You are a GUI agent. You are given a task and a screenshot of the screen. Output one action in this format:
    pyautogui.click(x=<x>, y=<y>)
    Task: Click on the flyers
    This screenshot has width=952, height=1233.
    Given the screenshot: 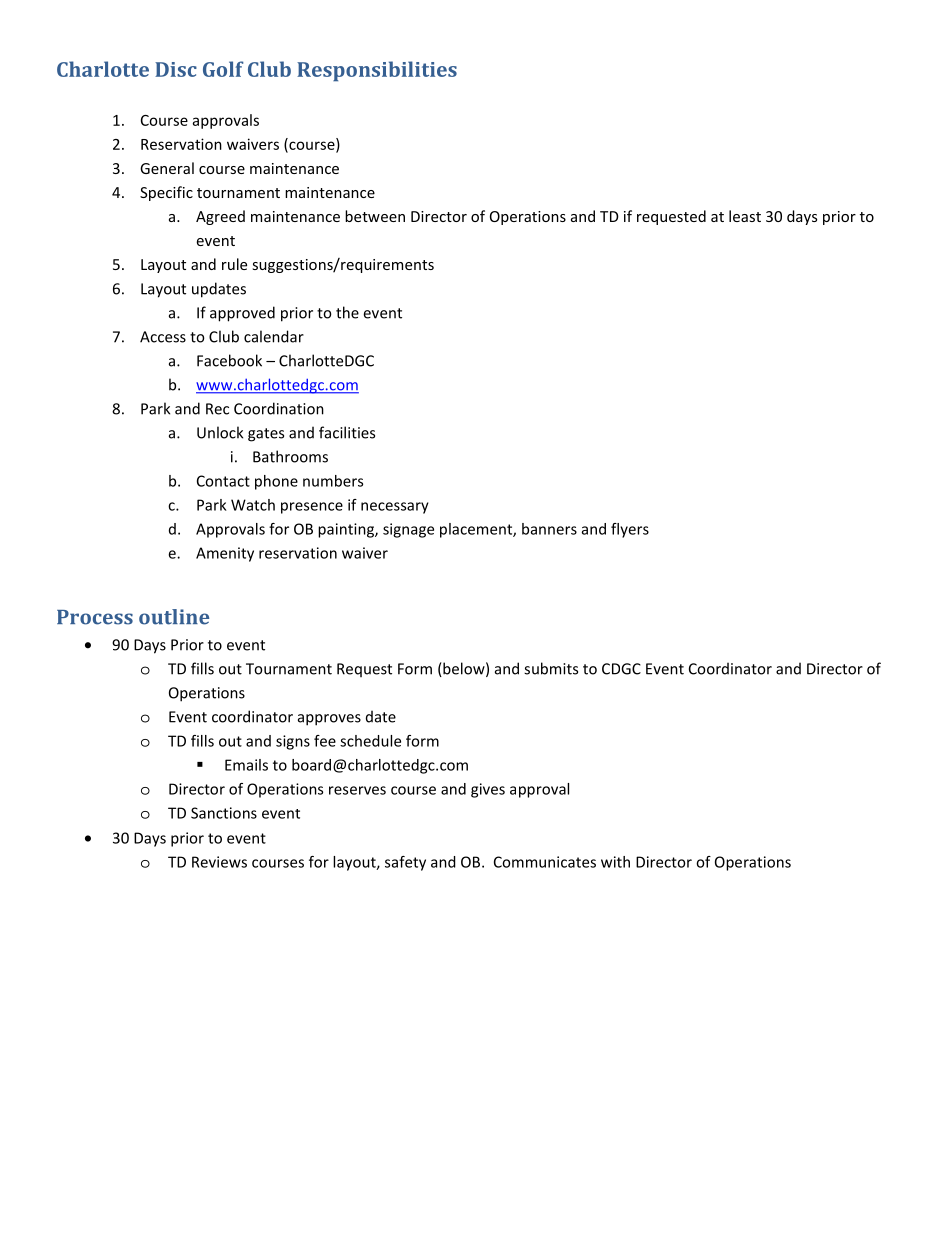 What is the action you would take?
    pyautogui.click(x=630, y=530)
